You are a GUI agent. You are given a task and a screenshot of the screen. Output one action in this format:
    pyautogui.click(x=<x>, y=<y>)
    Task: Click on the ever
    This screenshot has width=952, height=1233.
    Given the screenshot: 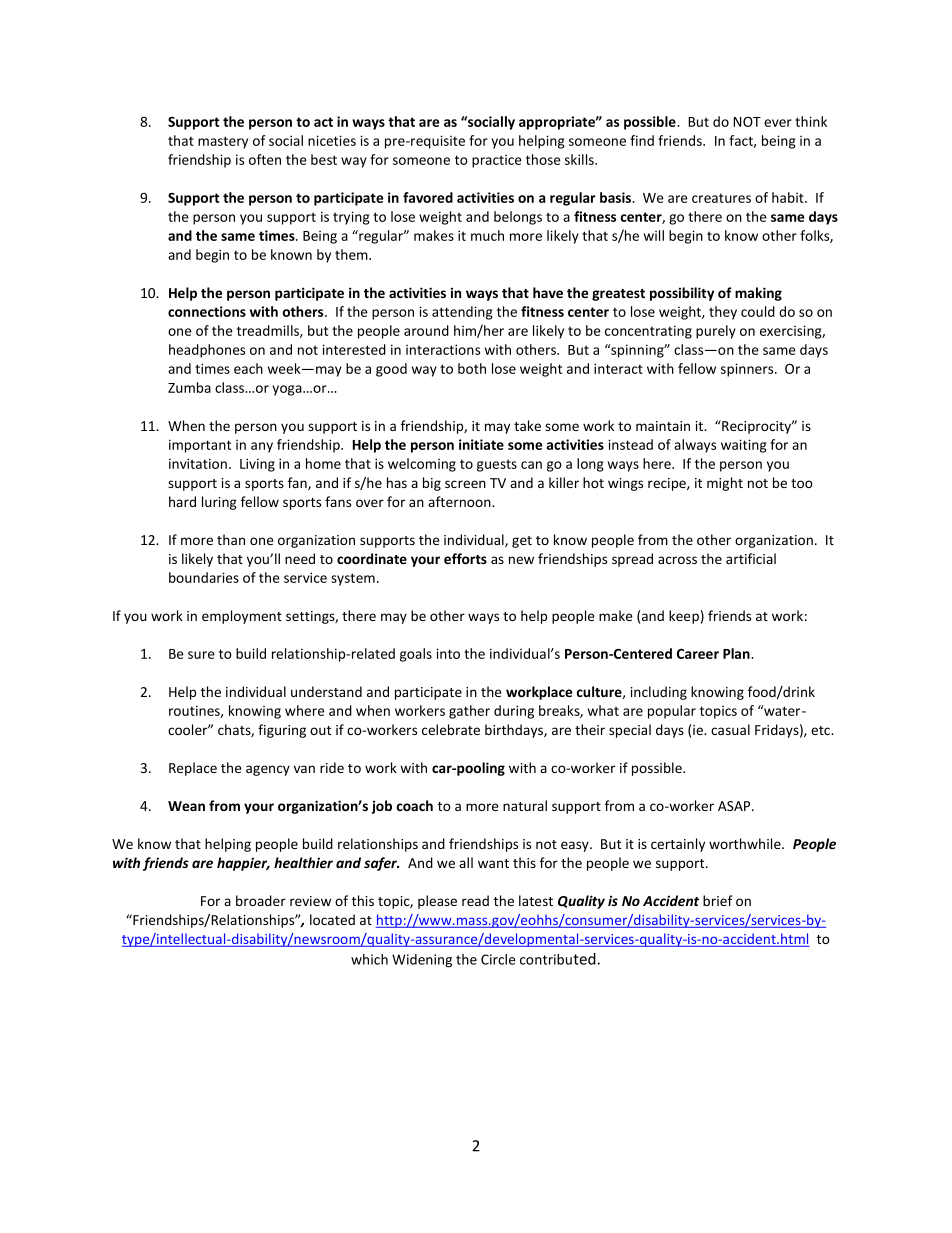 What is the action you would take?
    pyautogui.click(x=778, y=123)
